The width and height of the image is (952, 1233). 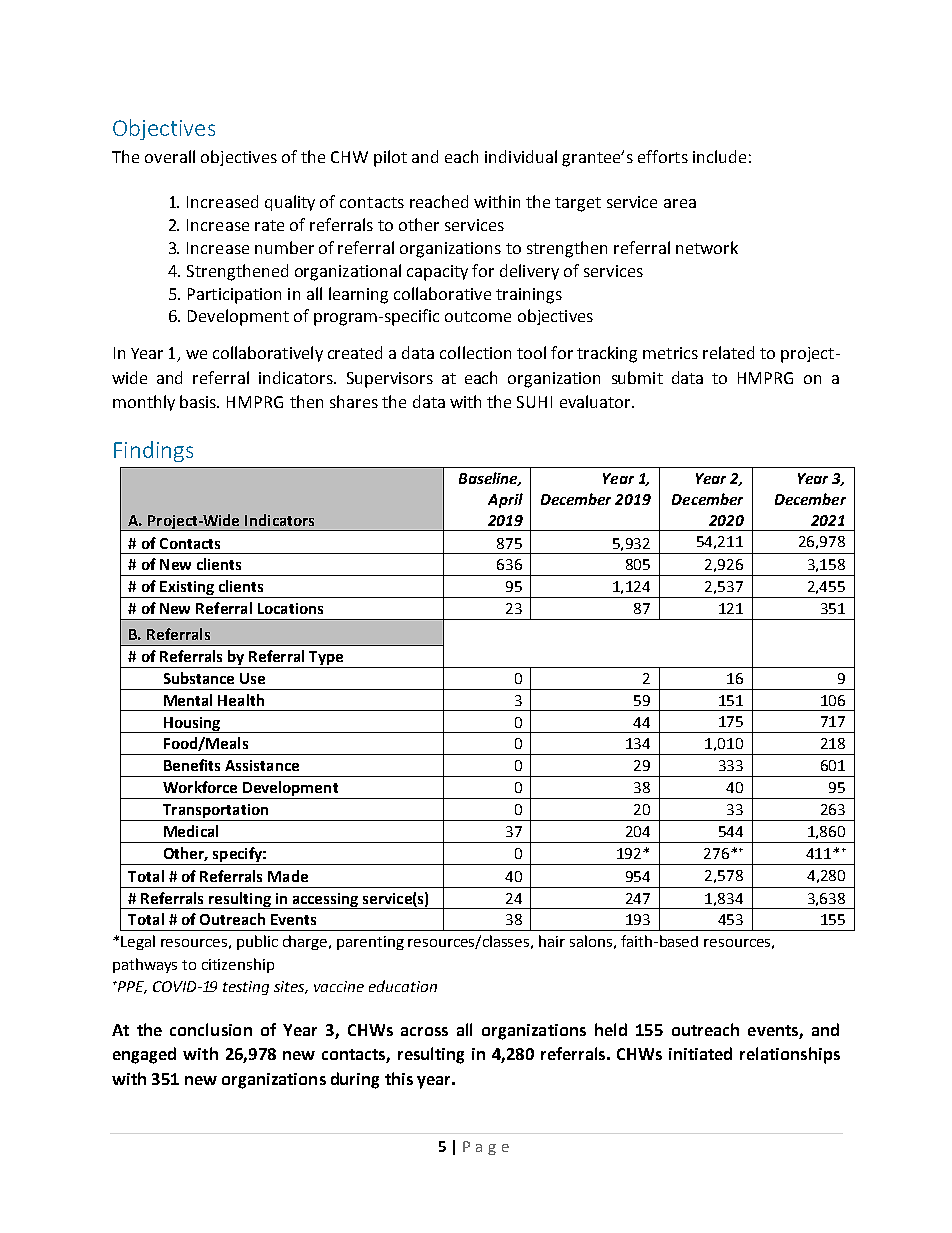 I want to click on accessing, so click(x=325, y=901).
